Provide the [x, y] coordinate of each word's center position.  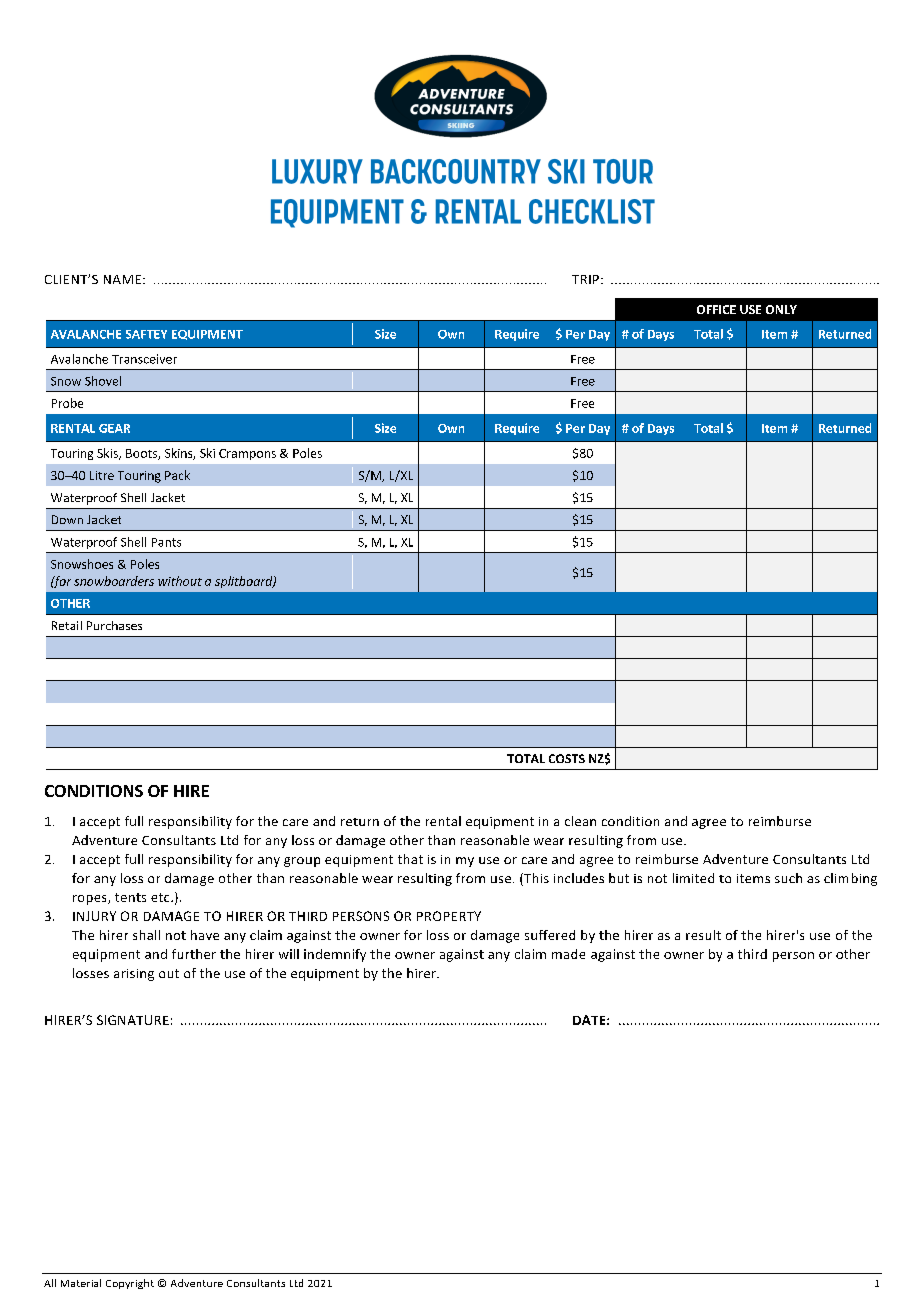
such [788, 878]
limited [693, 878]
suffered [550, 935]
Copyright [130, 1284]
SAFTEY [146, 334]
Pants [166, 542]
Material [81, 1283]
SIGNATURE [133, 1020]
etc [161, 897]
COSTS [567, 758]
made [568, 954]
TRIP [587, 279]
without [180, 581]
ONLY [781, 309]
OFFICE [716, 309]
